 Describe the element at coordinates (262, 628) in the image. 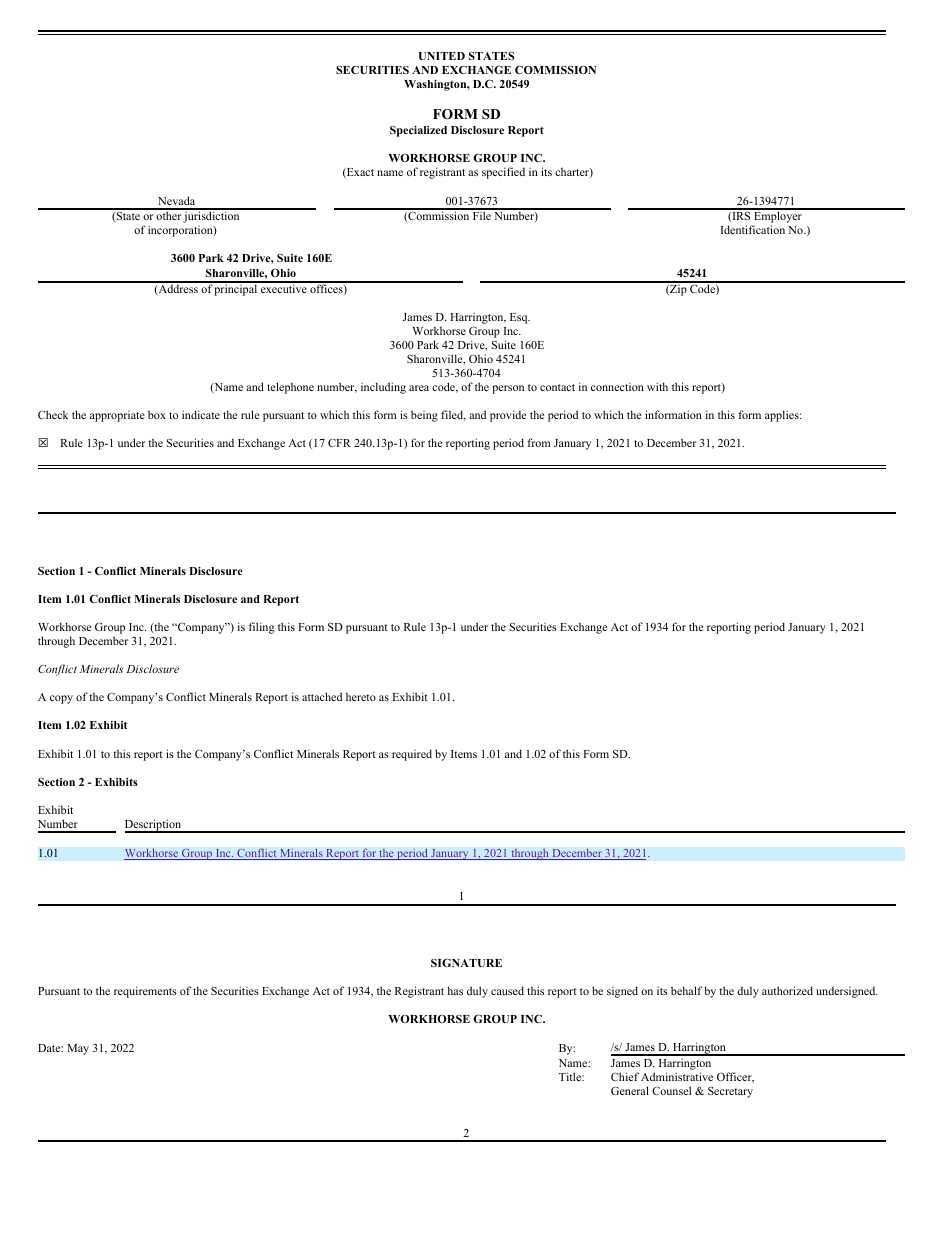

I see `filing` at that location.
